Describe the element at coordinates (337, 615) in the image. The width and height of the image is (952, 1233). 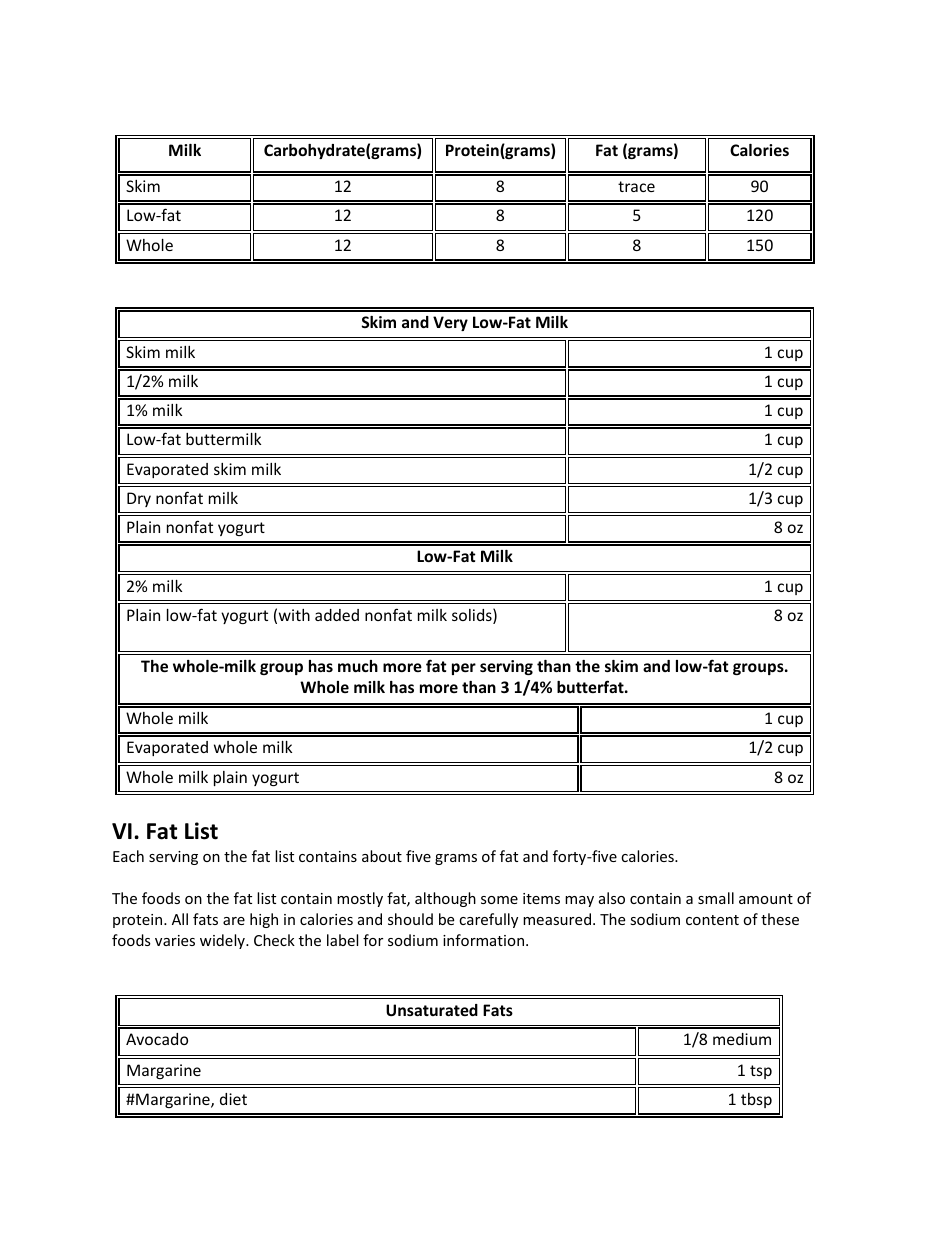
I see `added` at that location.
